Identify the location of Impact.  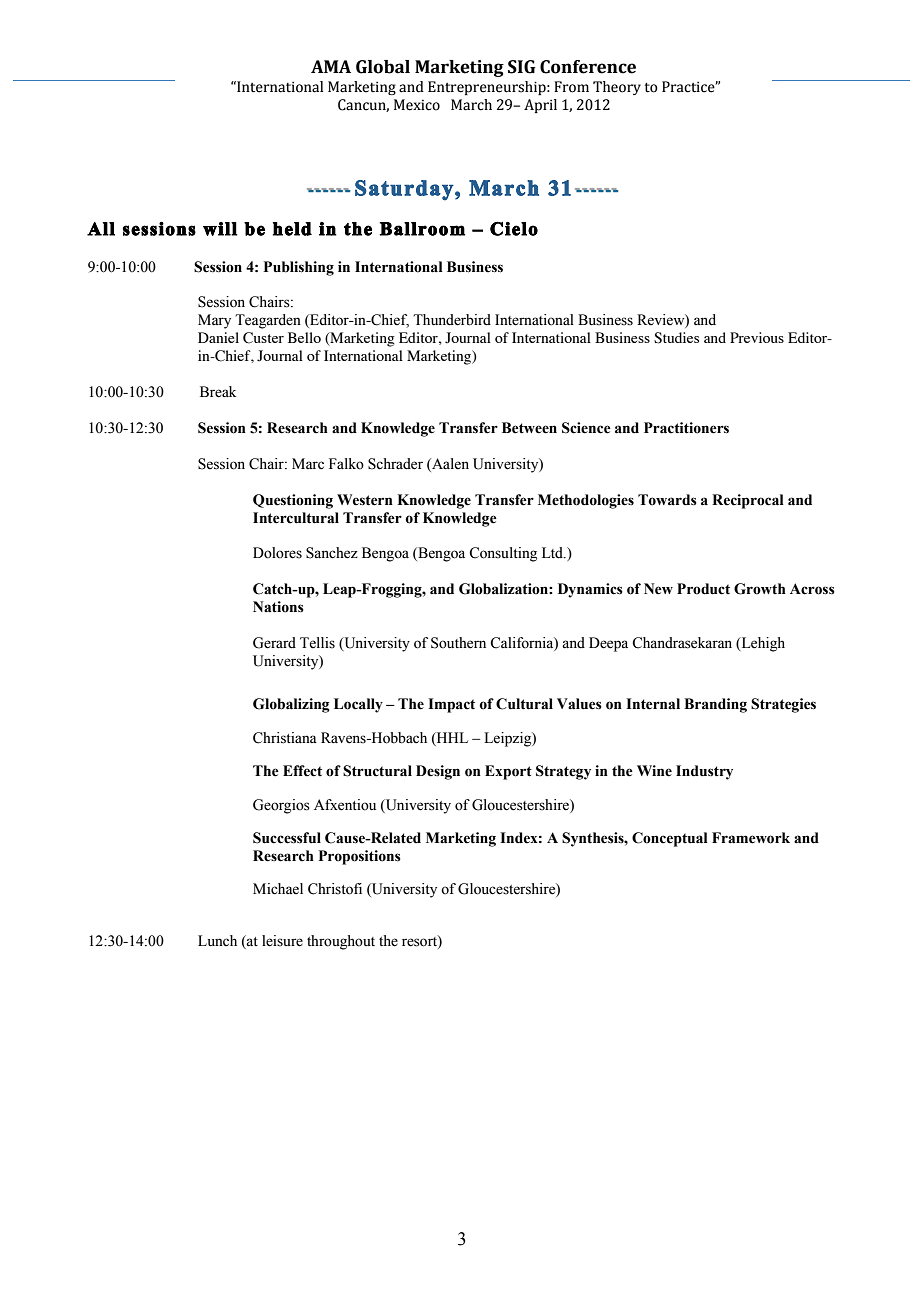
(451, 705).
